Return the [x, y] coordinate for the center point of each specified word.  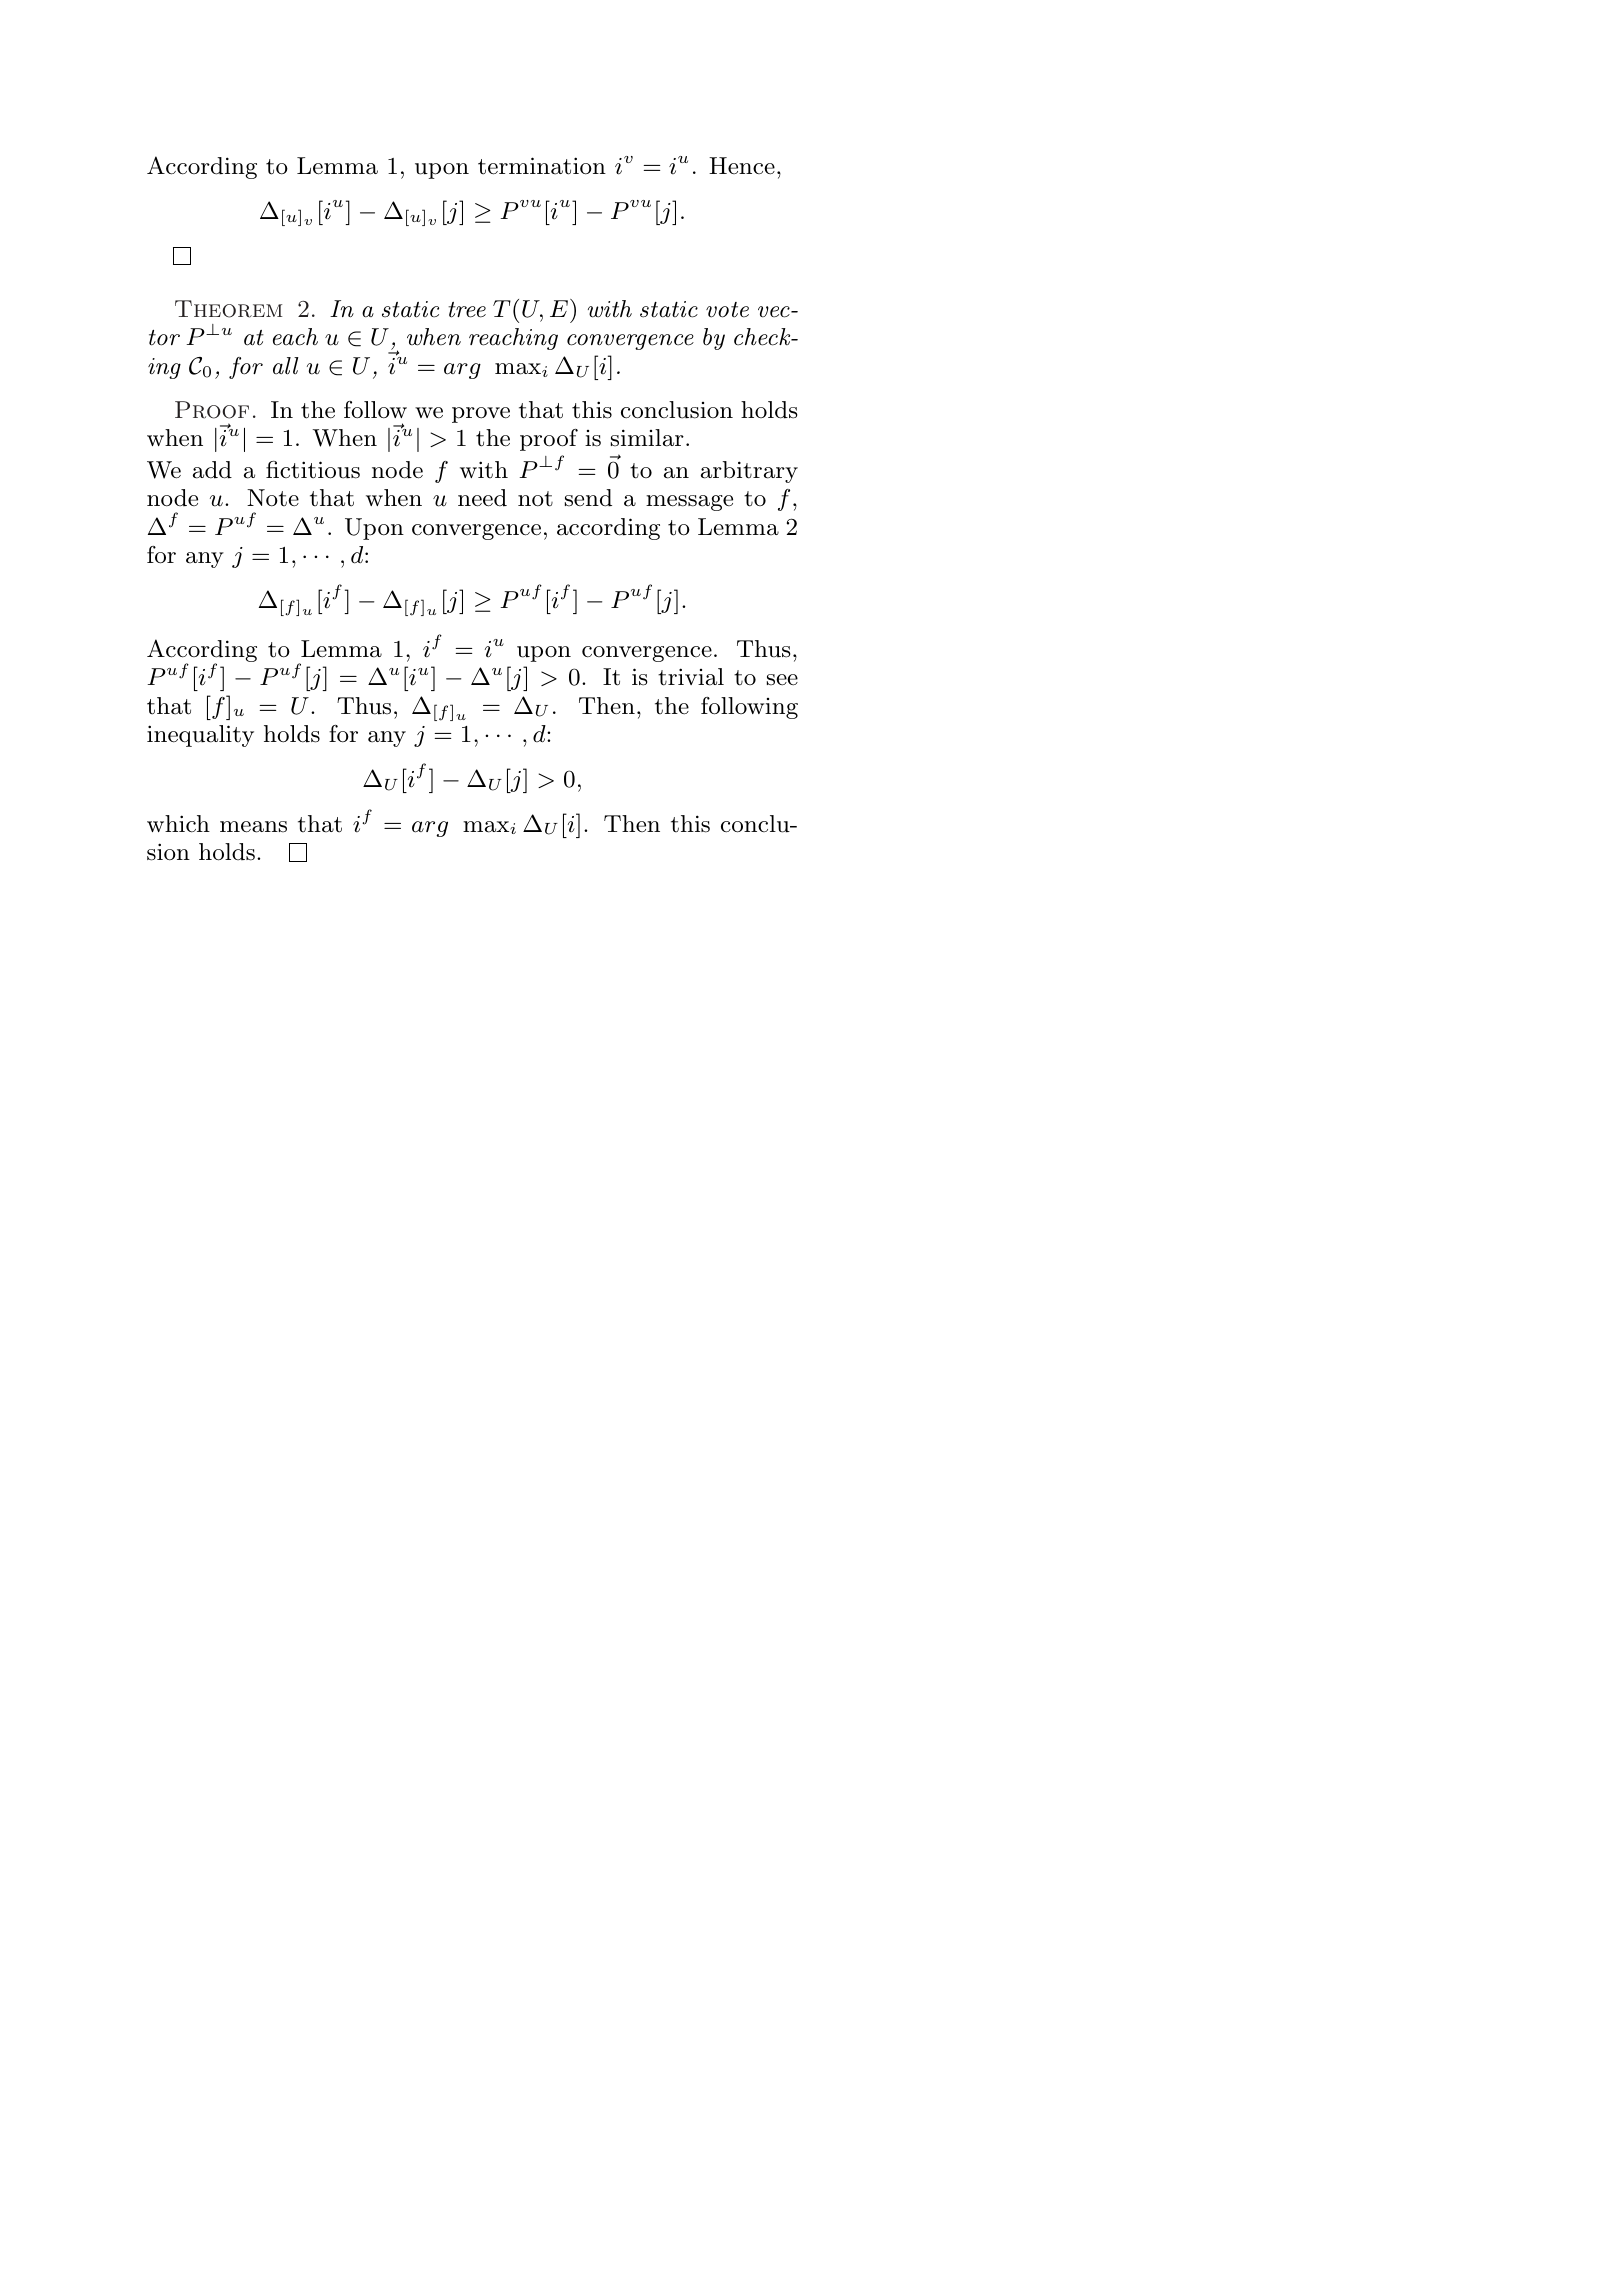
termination [542, 166]
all [286, 366]
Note [273, 498]
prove [481, 415]
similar [647, 438]
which [178, 824]
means [253, 827]
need [482, 498]
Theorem [228, 309]
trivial [691, 677]
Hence [742, 166]
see [782, 680]
